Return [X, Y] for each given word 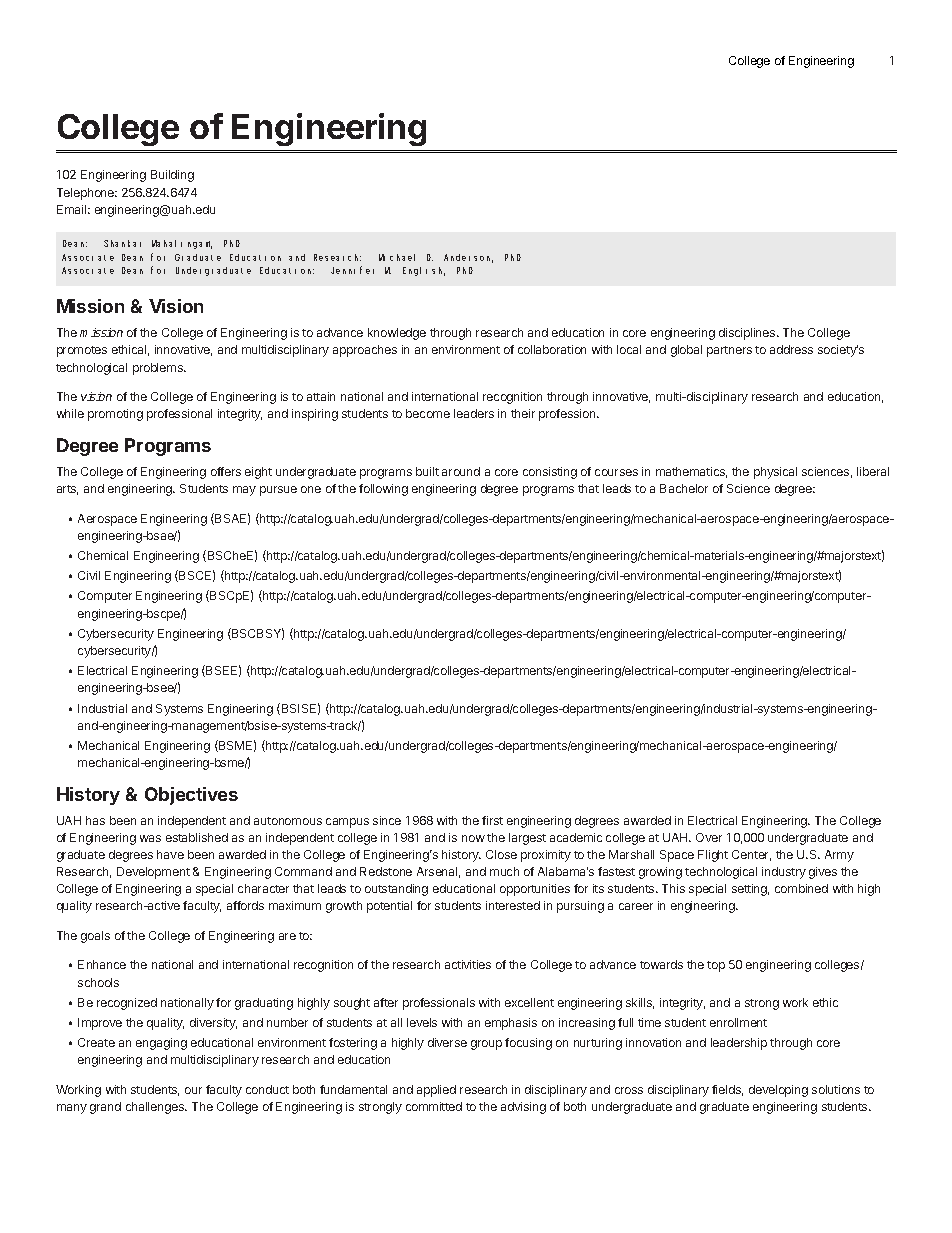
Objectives [191, 796]
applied [436, 1091]
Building [172, 176]
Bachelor [684, 488]
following [383, 490]
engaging [161, 1044]
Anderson [468, 258]
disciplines [748, 334]
